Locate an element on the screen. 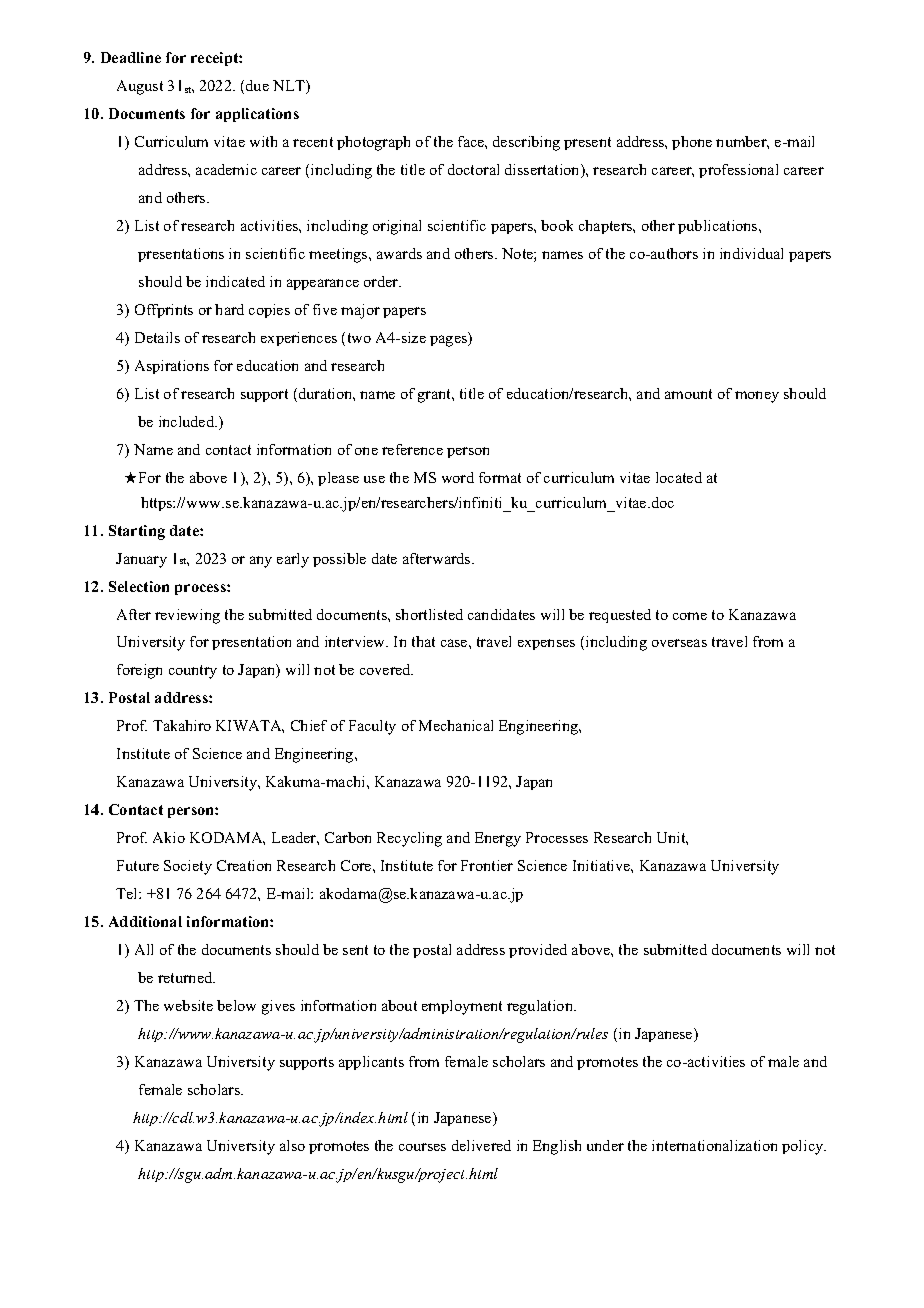 The width and height of the screenshot is (924, 1308). also is located at coordinates (292, 1145).
